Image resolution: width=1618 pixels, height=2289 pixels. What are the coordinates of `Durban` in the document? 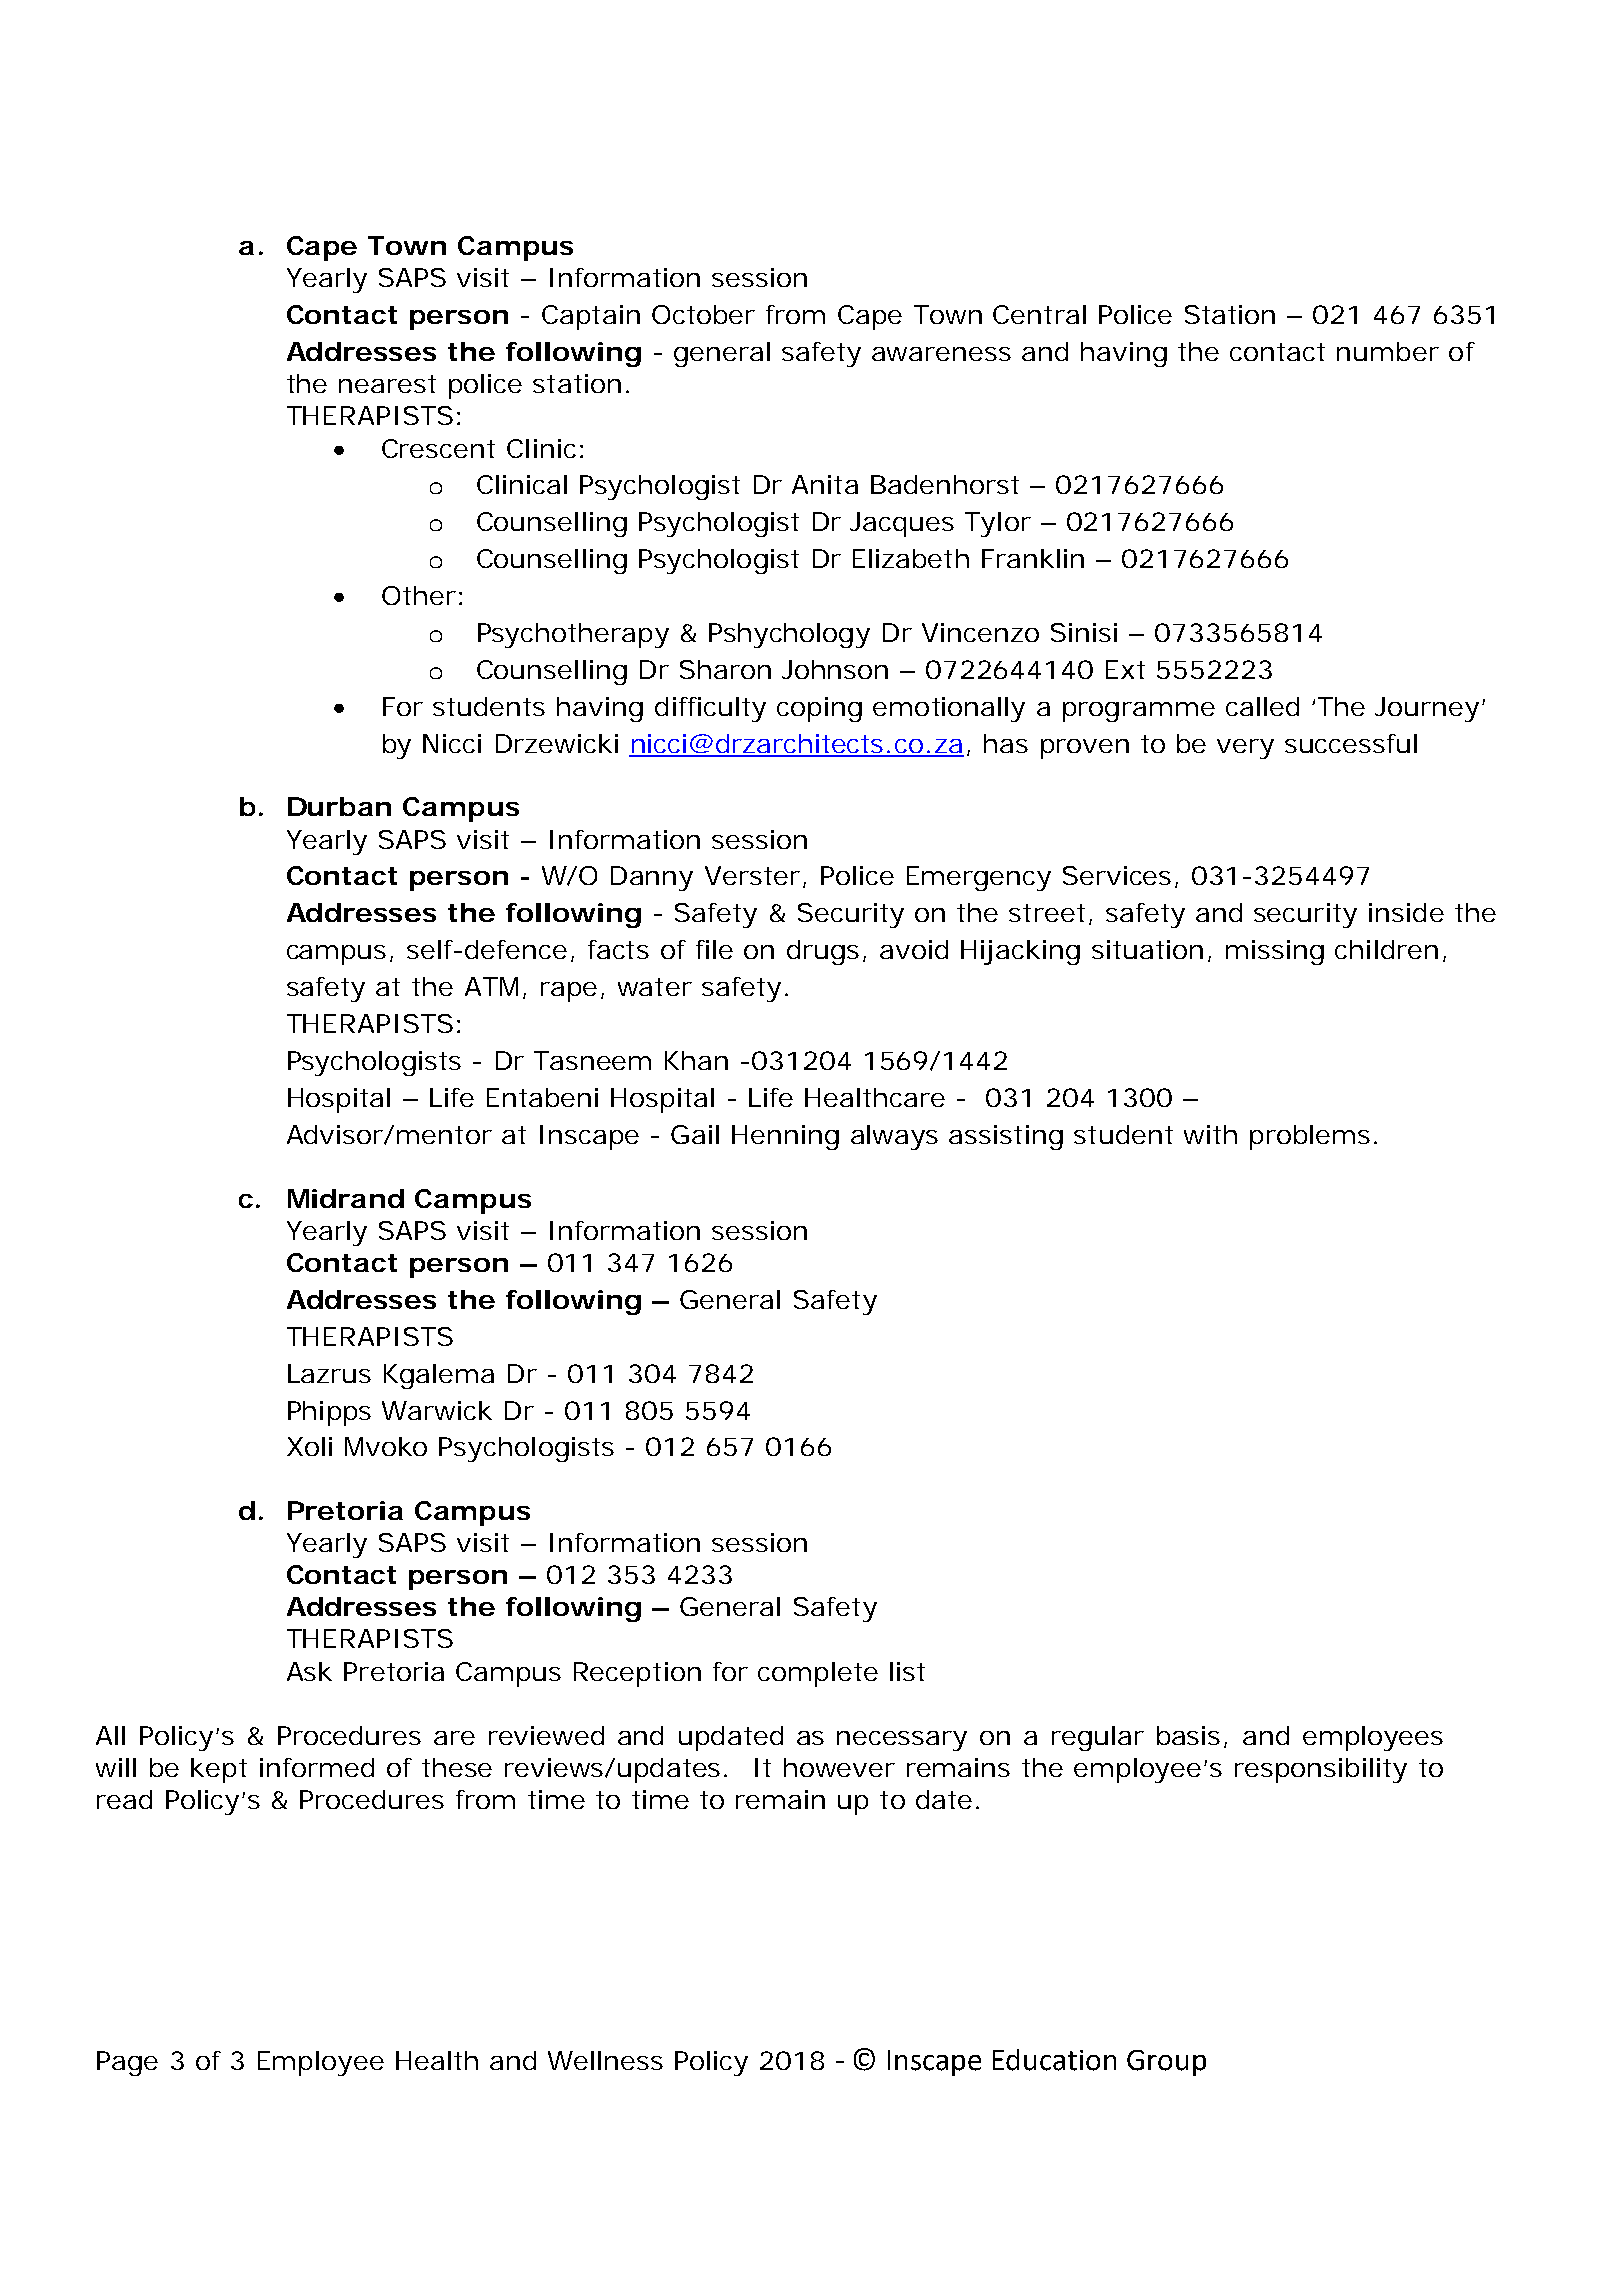 It's located at (339, 806).
